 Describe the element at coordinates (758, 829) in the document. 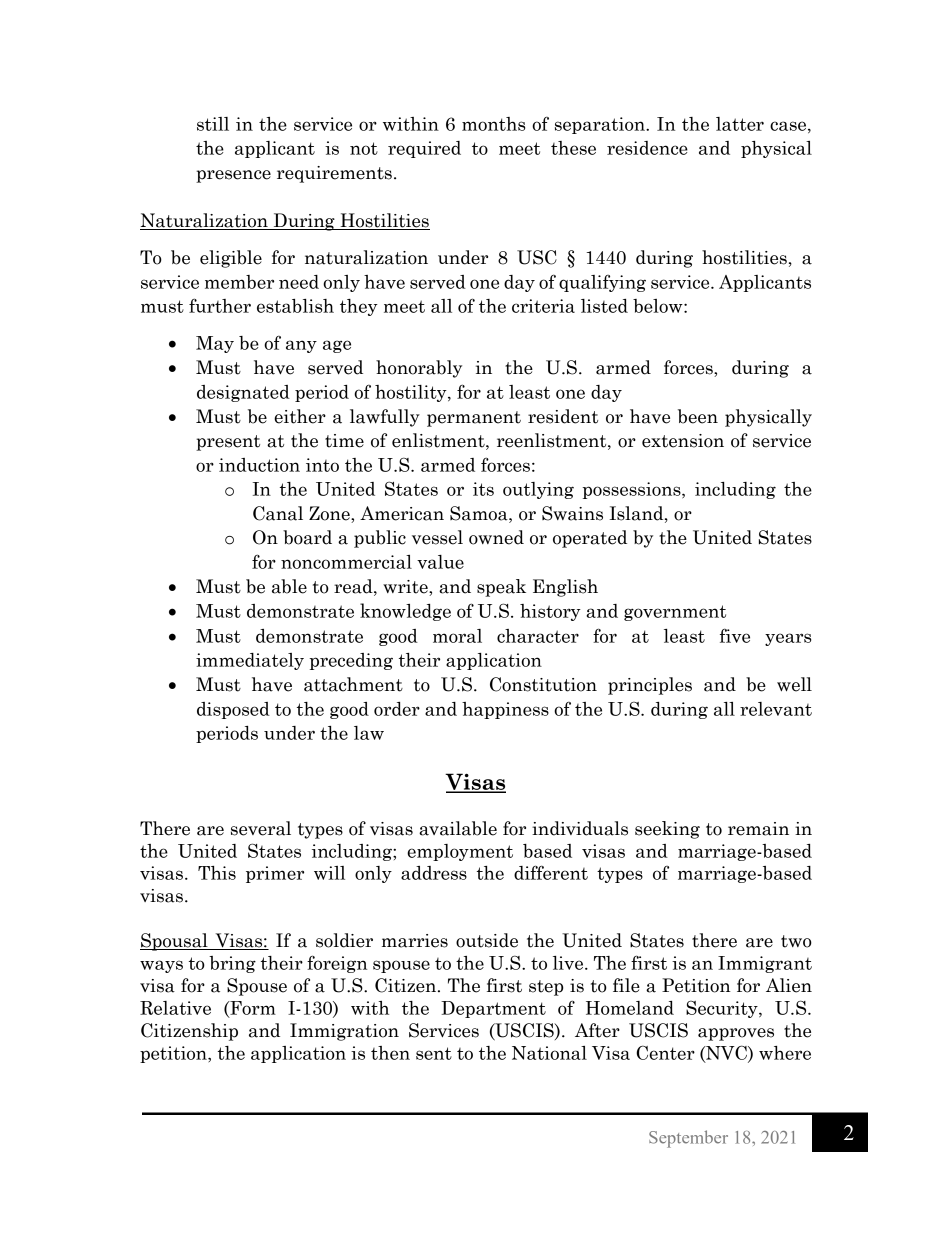

I see `remain` at that location.
